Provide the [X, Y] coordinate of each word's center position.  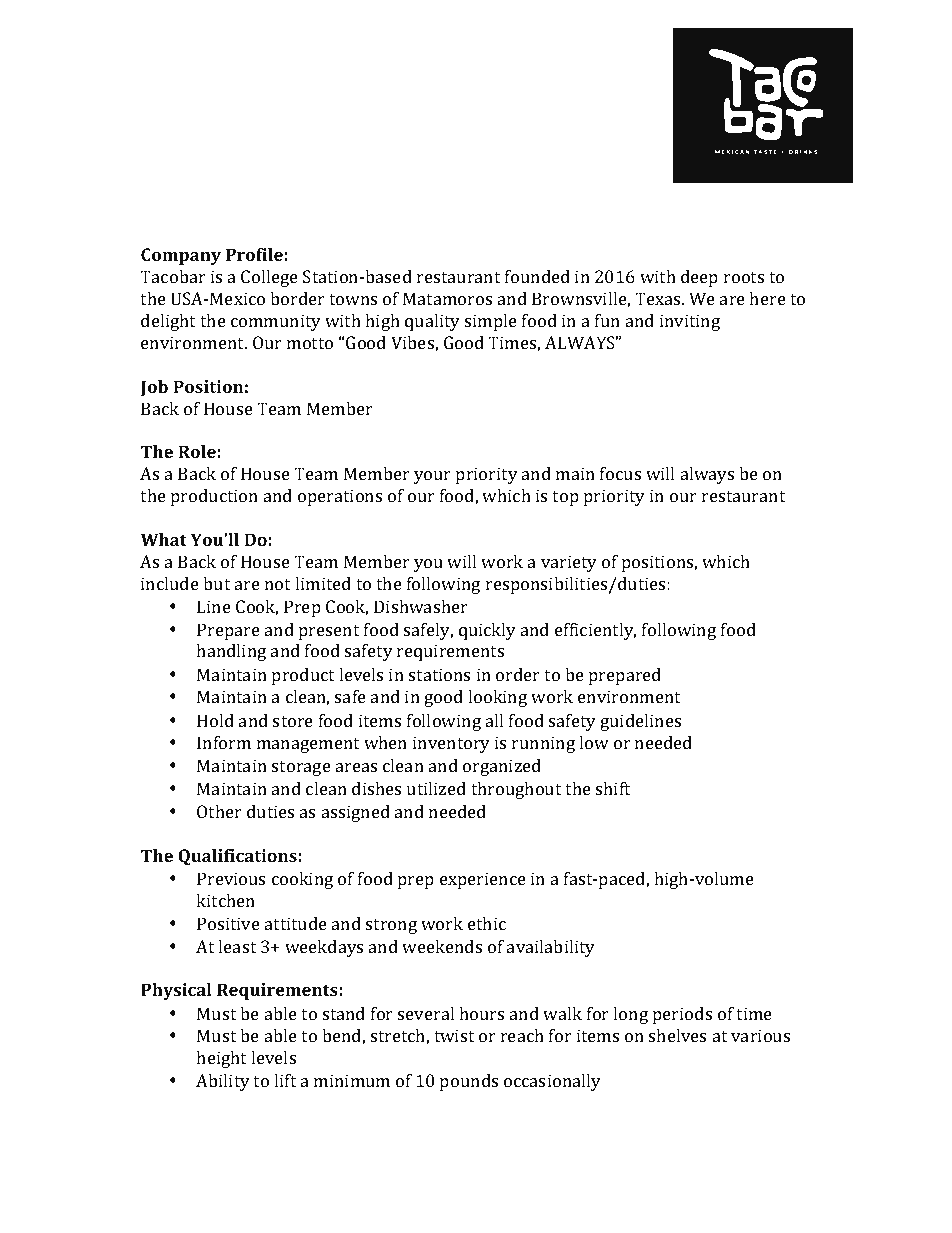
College [269, 278]
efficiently [595, 631]
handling [231, 652]
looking [497, 698]
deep [699, 278]
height [221, 1059]
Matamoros [447, 298]
